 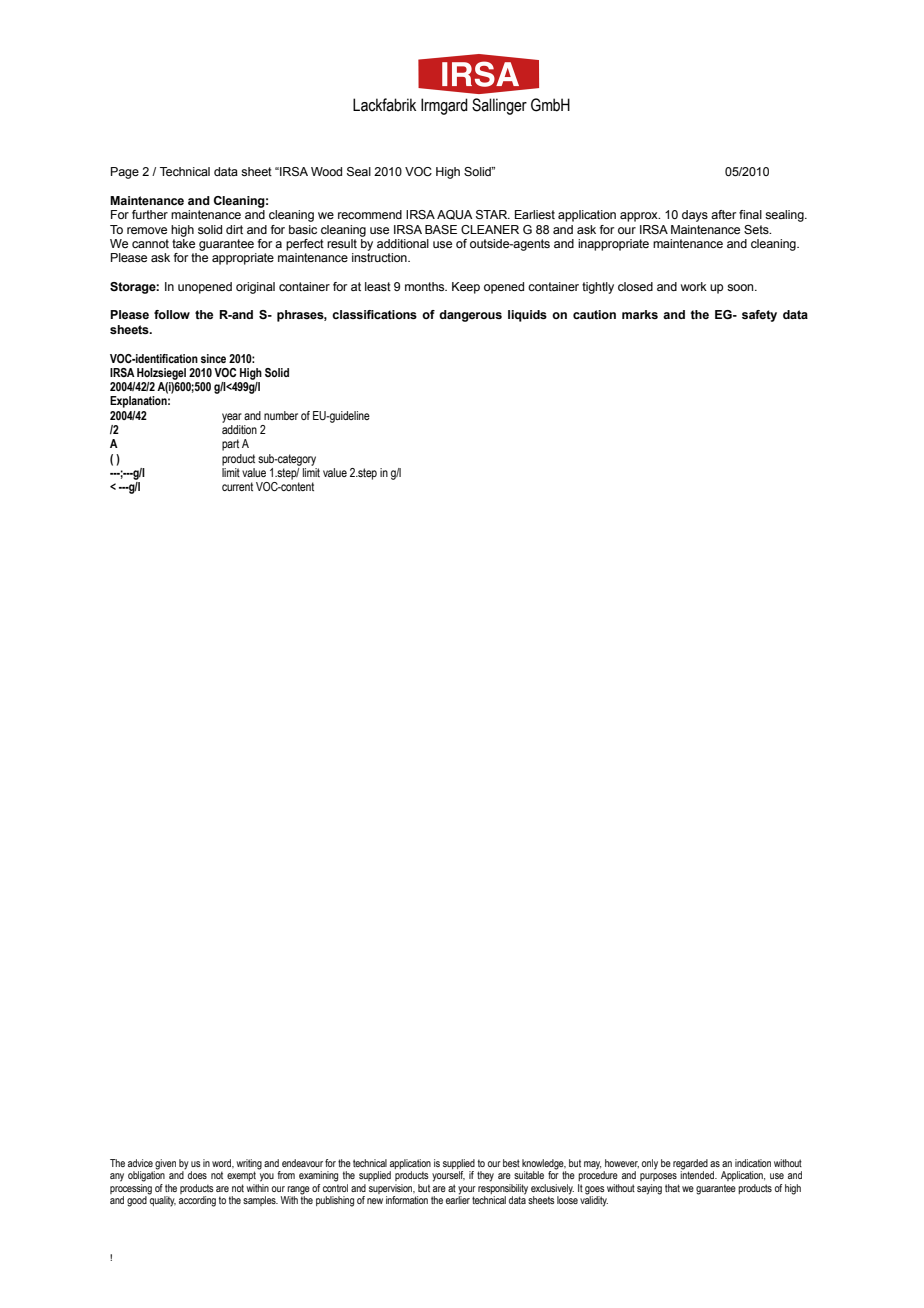 I want to click on advice, so click(x=140, y=1163).
